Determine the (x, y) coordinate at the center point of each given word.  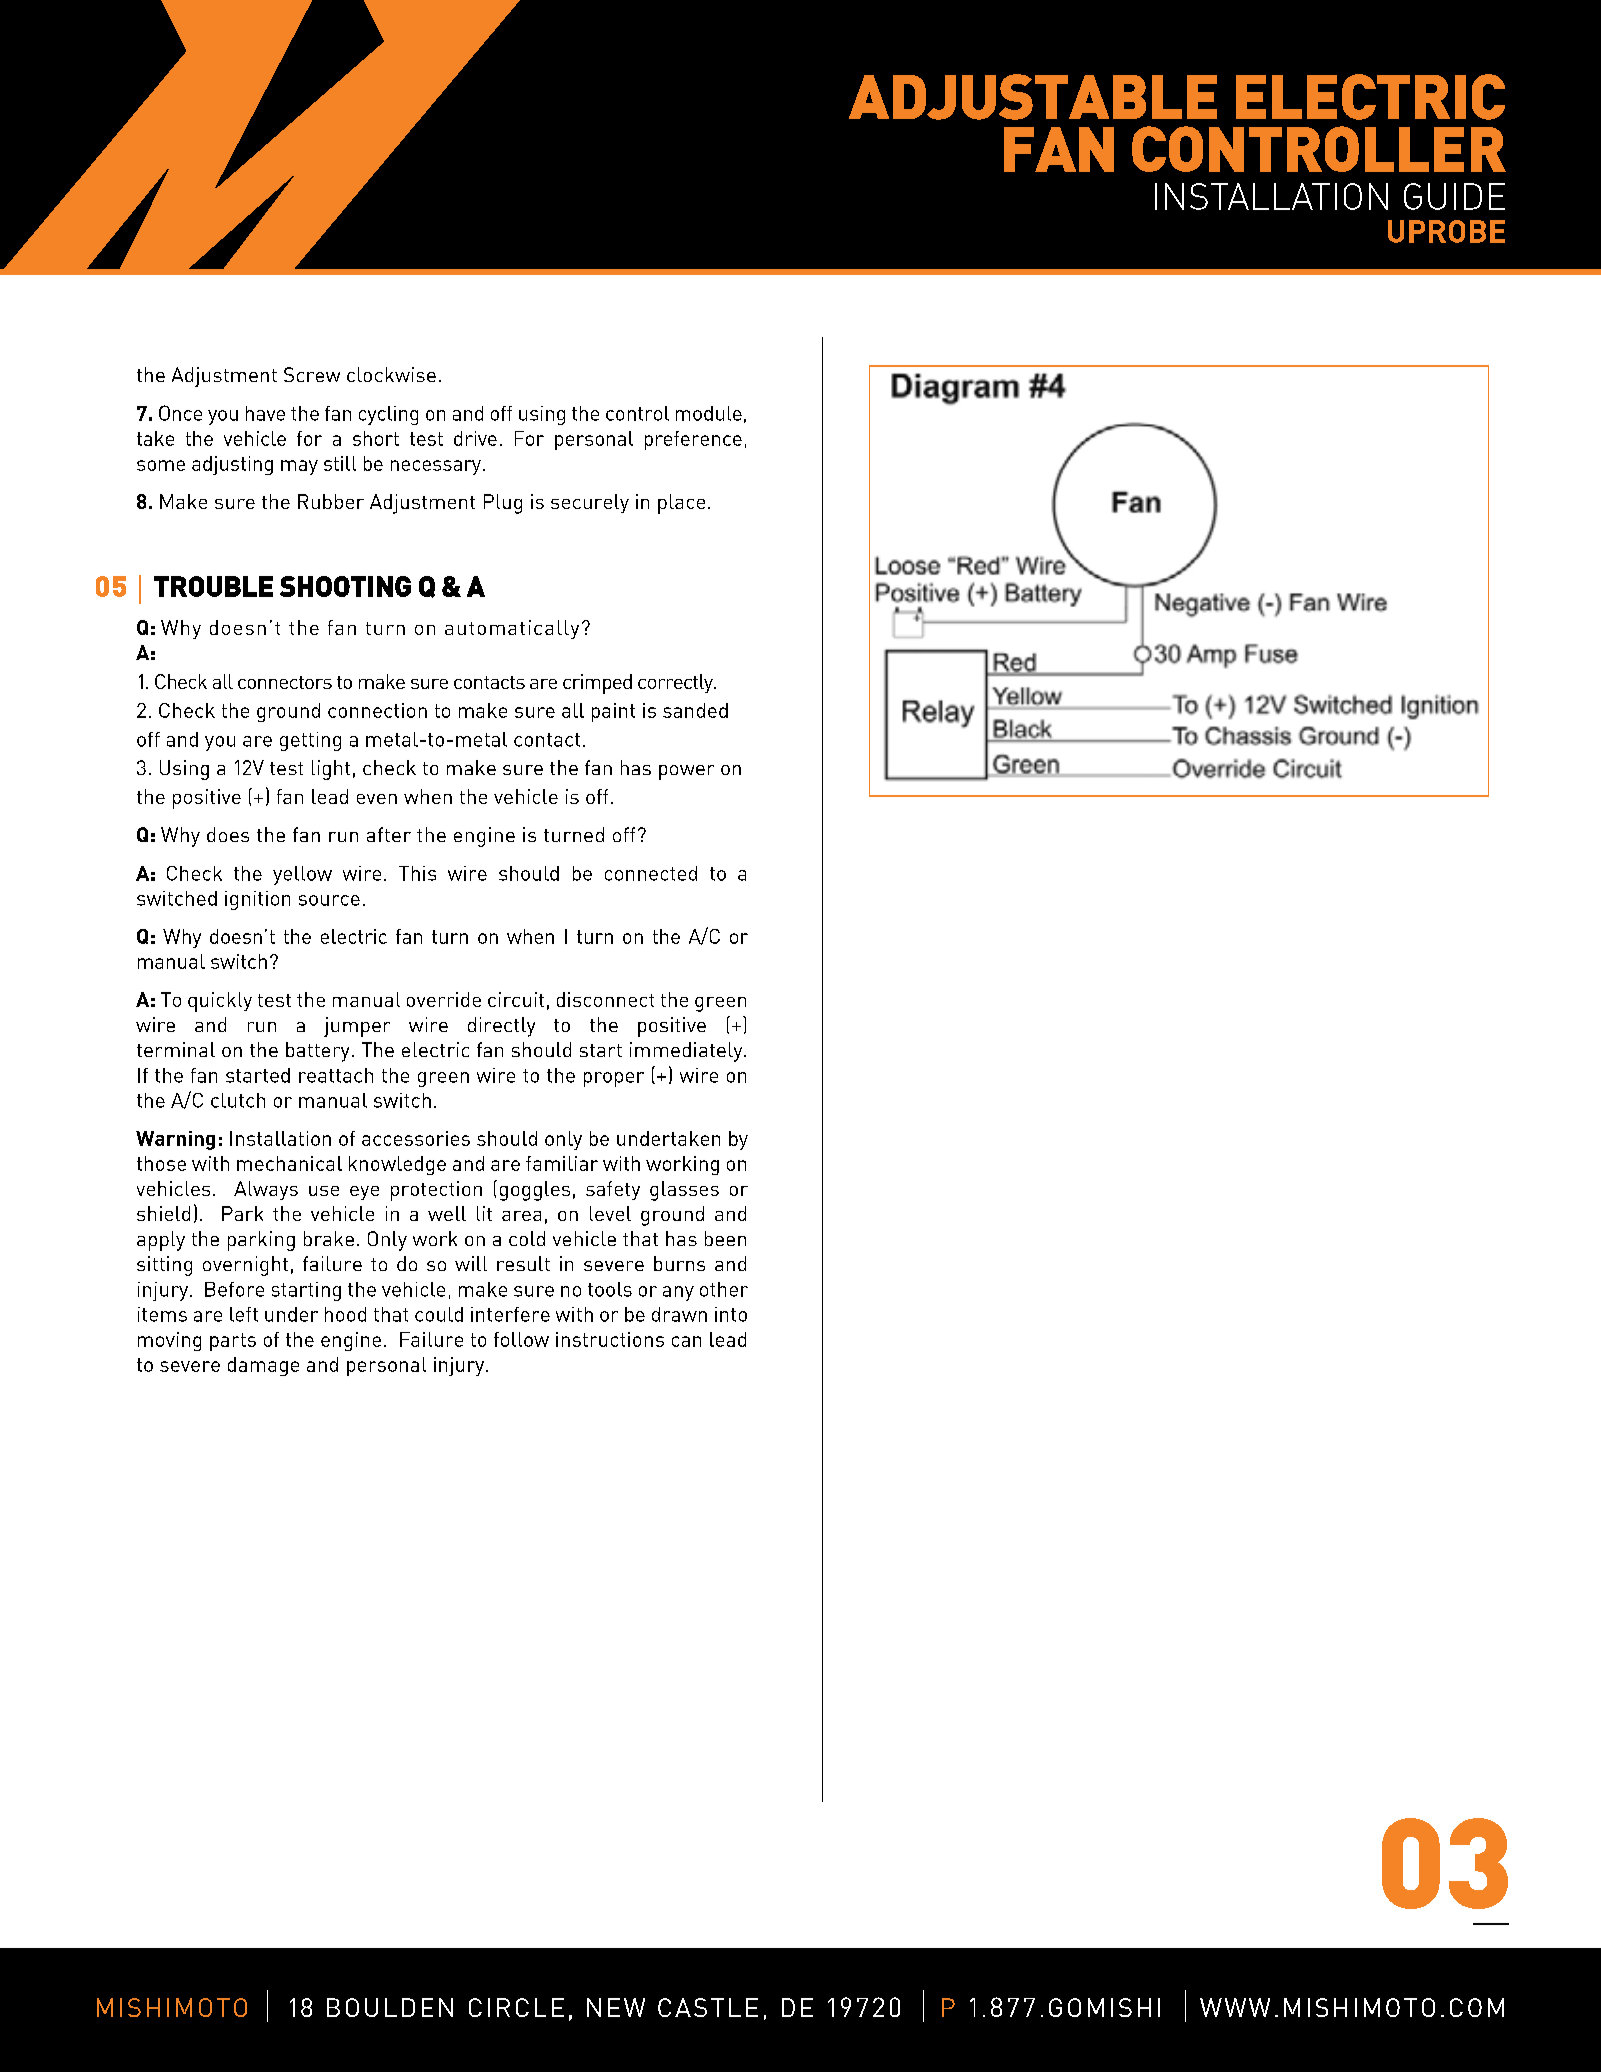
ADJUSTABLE (1033, 97)
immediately (687, 1052)
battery (317, 1052)
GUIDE (1454, 196)
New (616, 2007)
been (725, 1238)
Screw (312, 374)
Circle (516, 2007)
